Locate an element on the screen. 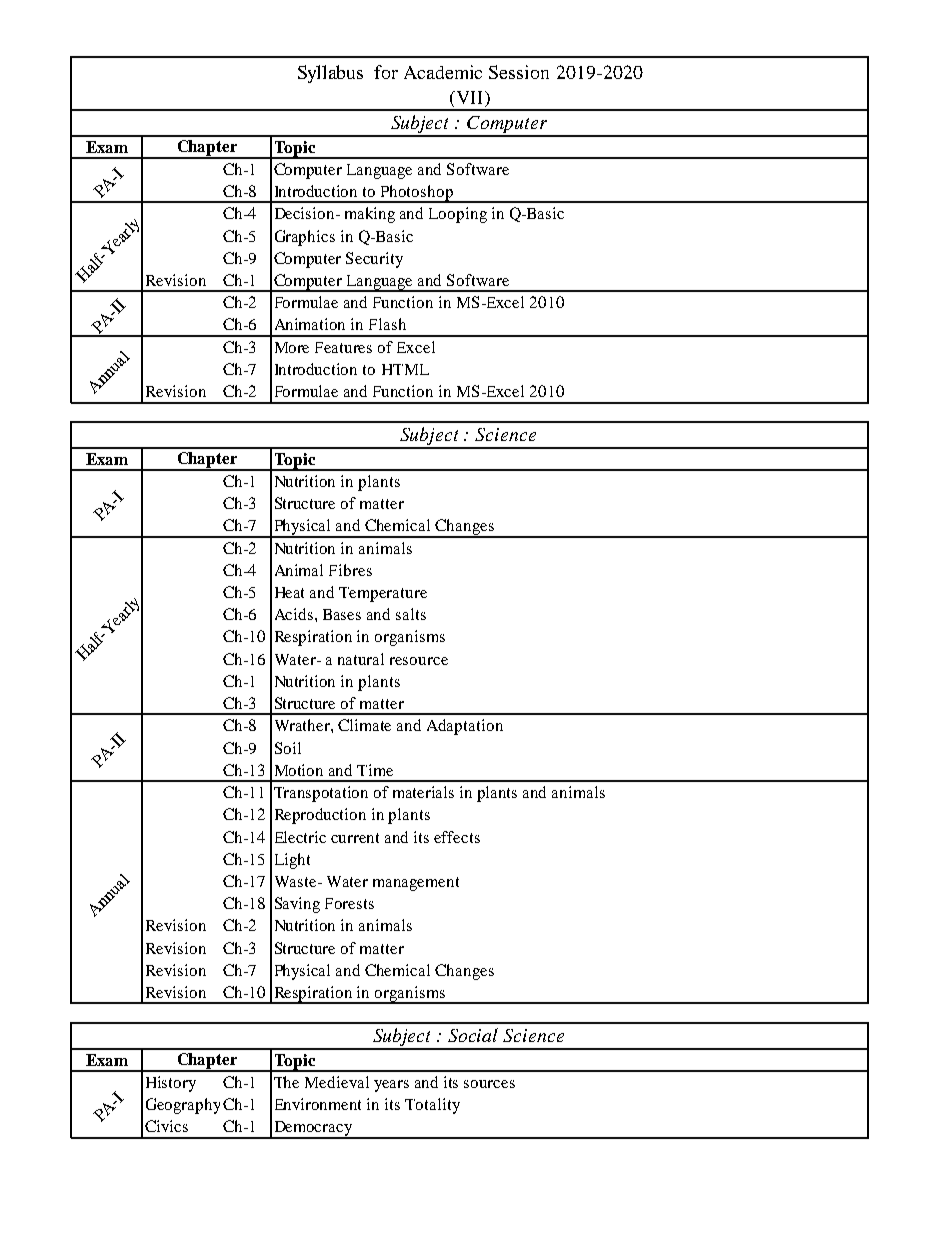 The width and height of the screenshot is (952, 1233). Bases is located at coordinates (342, 614).
